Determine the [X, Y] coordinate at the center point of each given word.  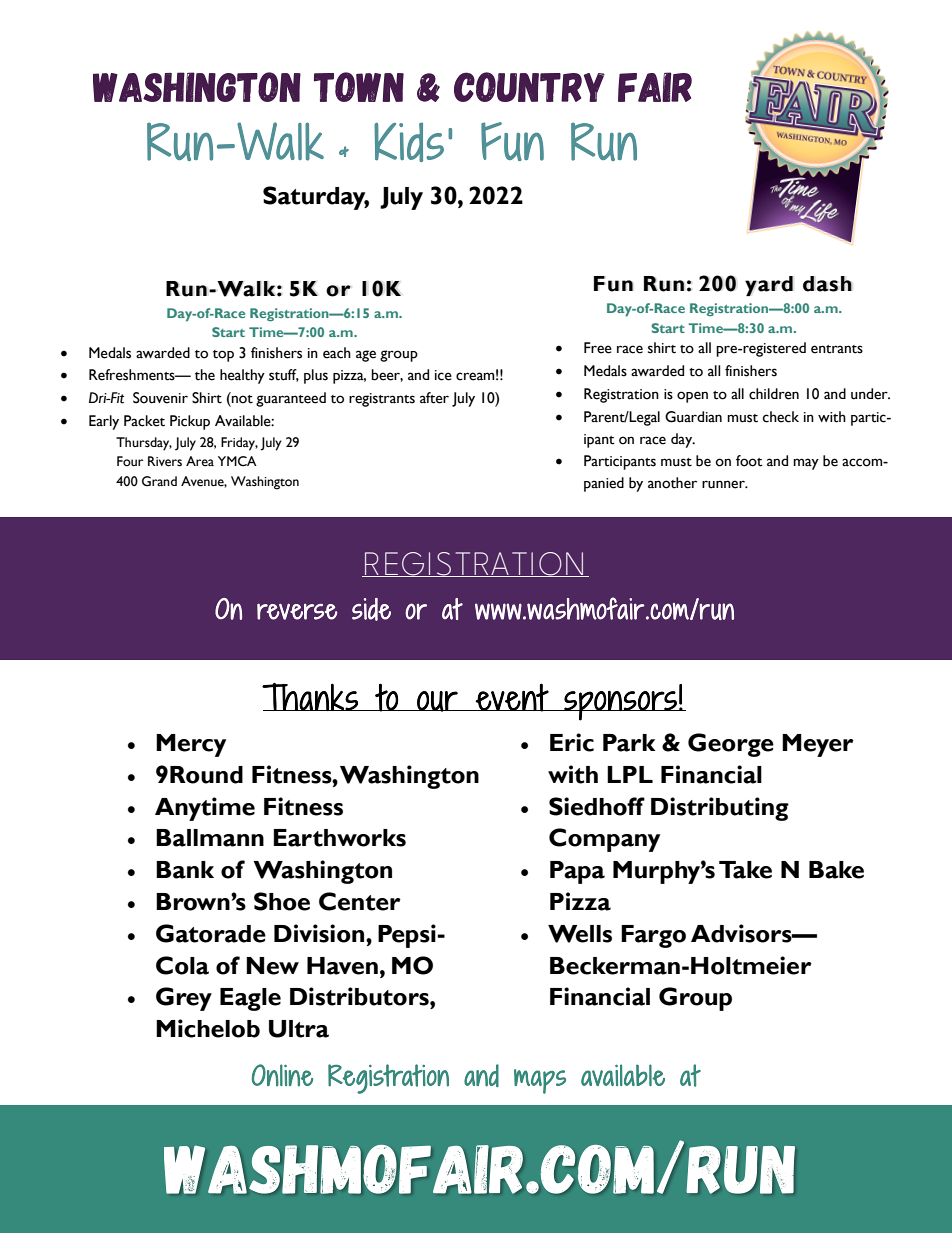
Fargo [653, 936]
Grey [184, 999]
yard [769, 286]
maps [540, 1081]
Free [598, 348]
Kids [409, 142]
